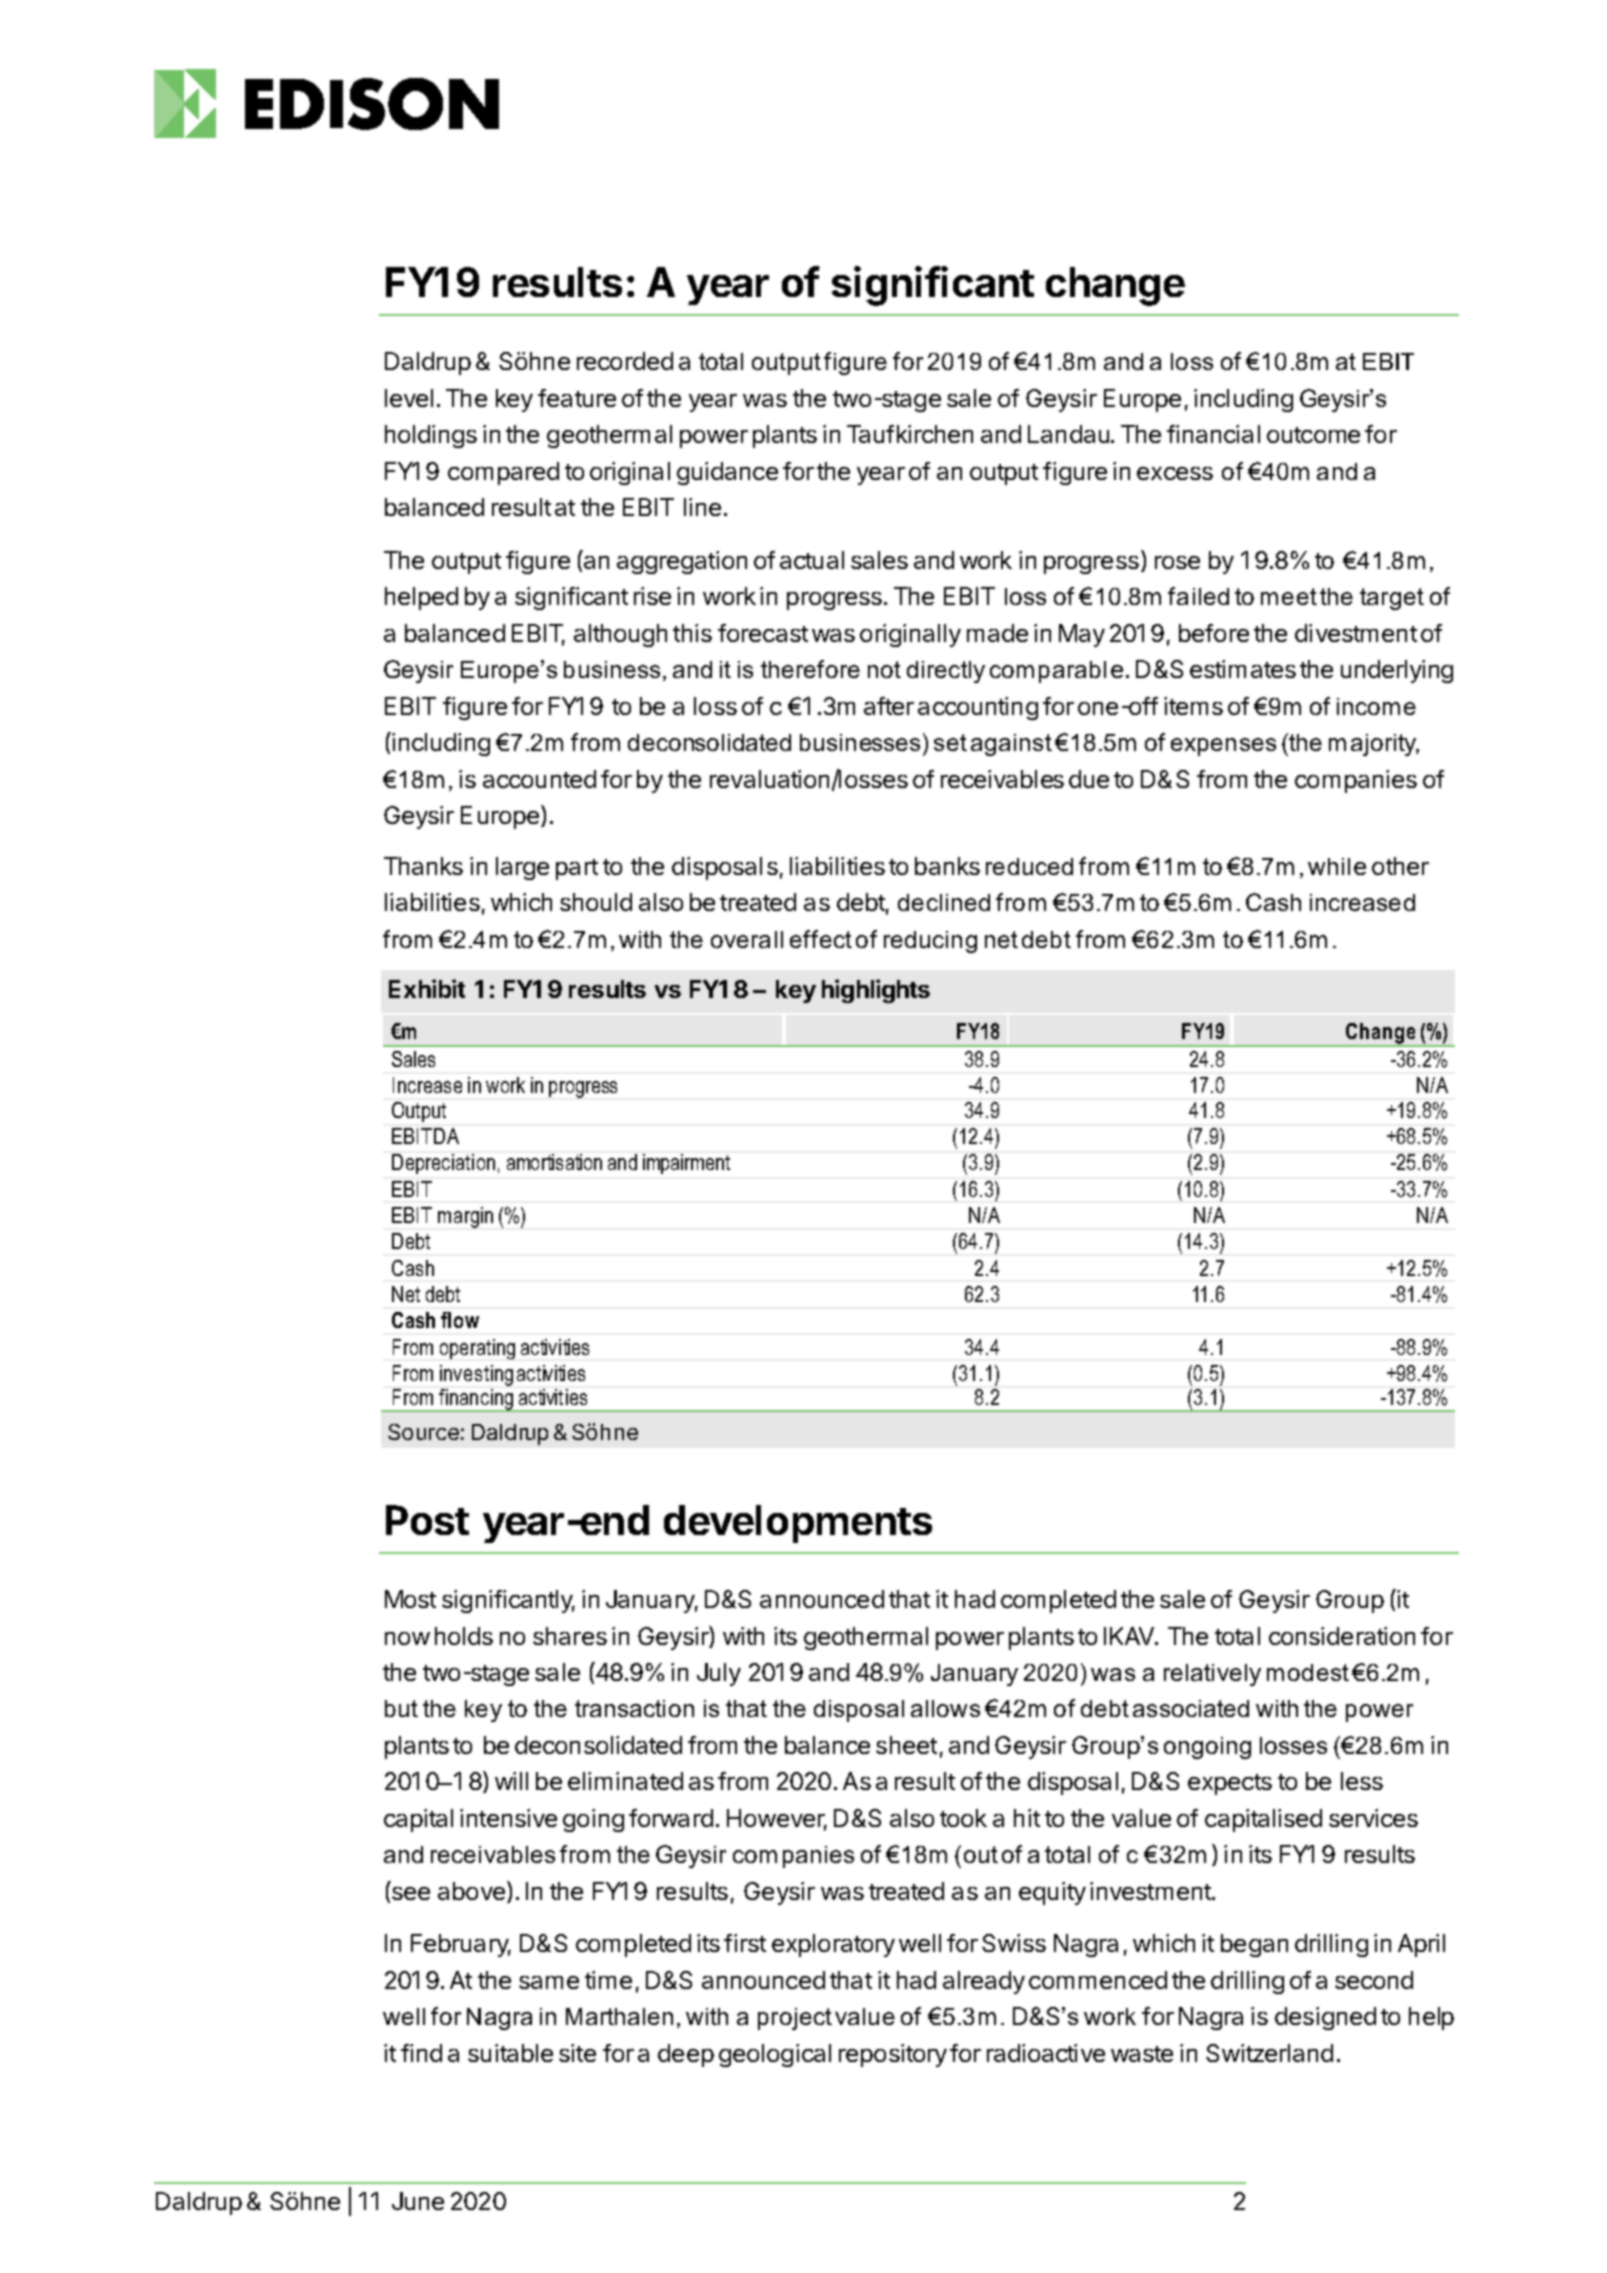 Image resolution: width=1607 pixels, height=2273 pixels. Describe the element at coordinates (427, 988) in the screenshot. I see `Exhibit` at that location.
